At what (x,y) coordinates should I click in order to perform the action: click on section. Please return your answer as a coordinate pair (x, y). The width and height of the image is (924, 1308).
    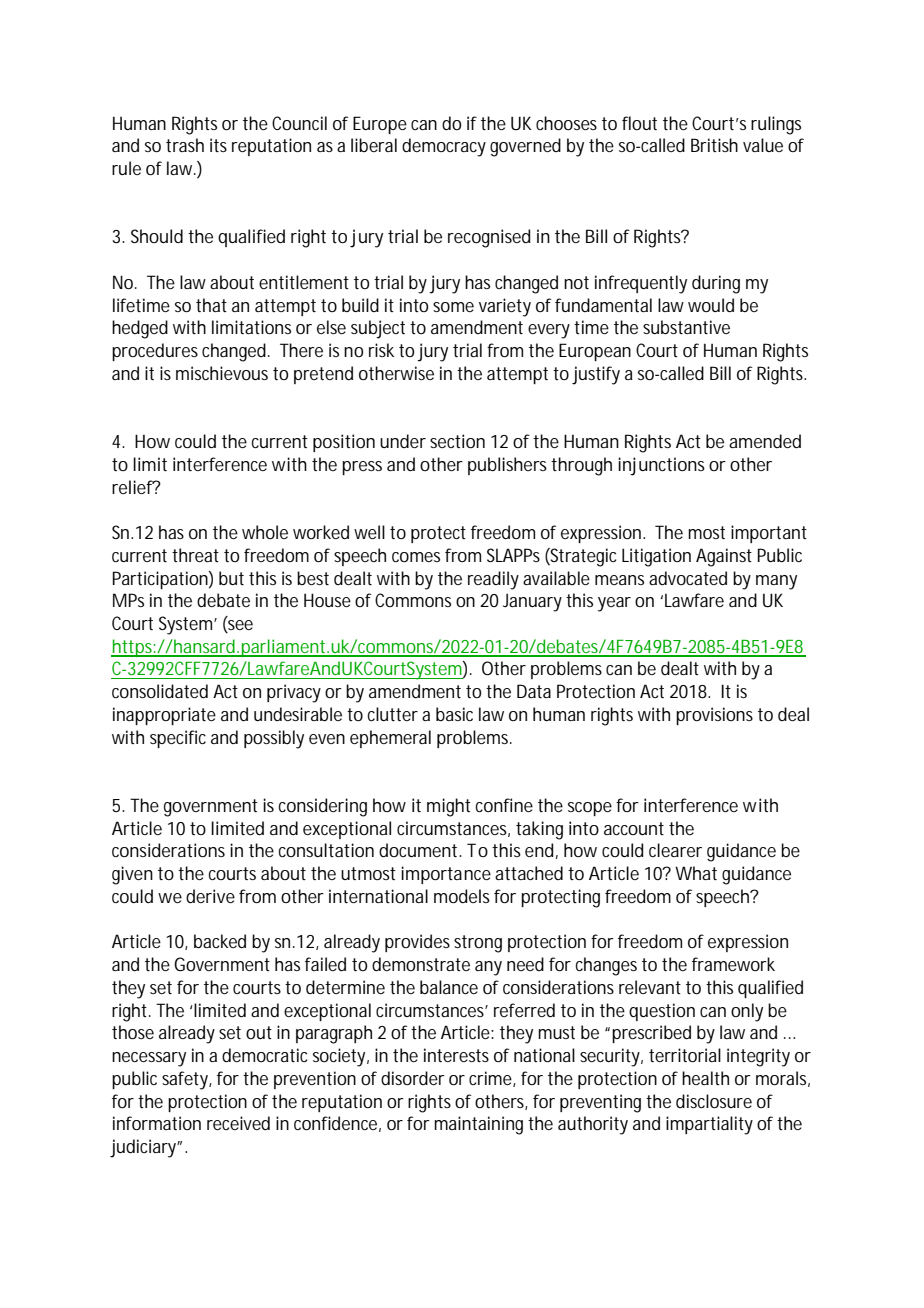
    Looking at the image, I should click on (457, 441).
